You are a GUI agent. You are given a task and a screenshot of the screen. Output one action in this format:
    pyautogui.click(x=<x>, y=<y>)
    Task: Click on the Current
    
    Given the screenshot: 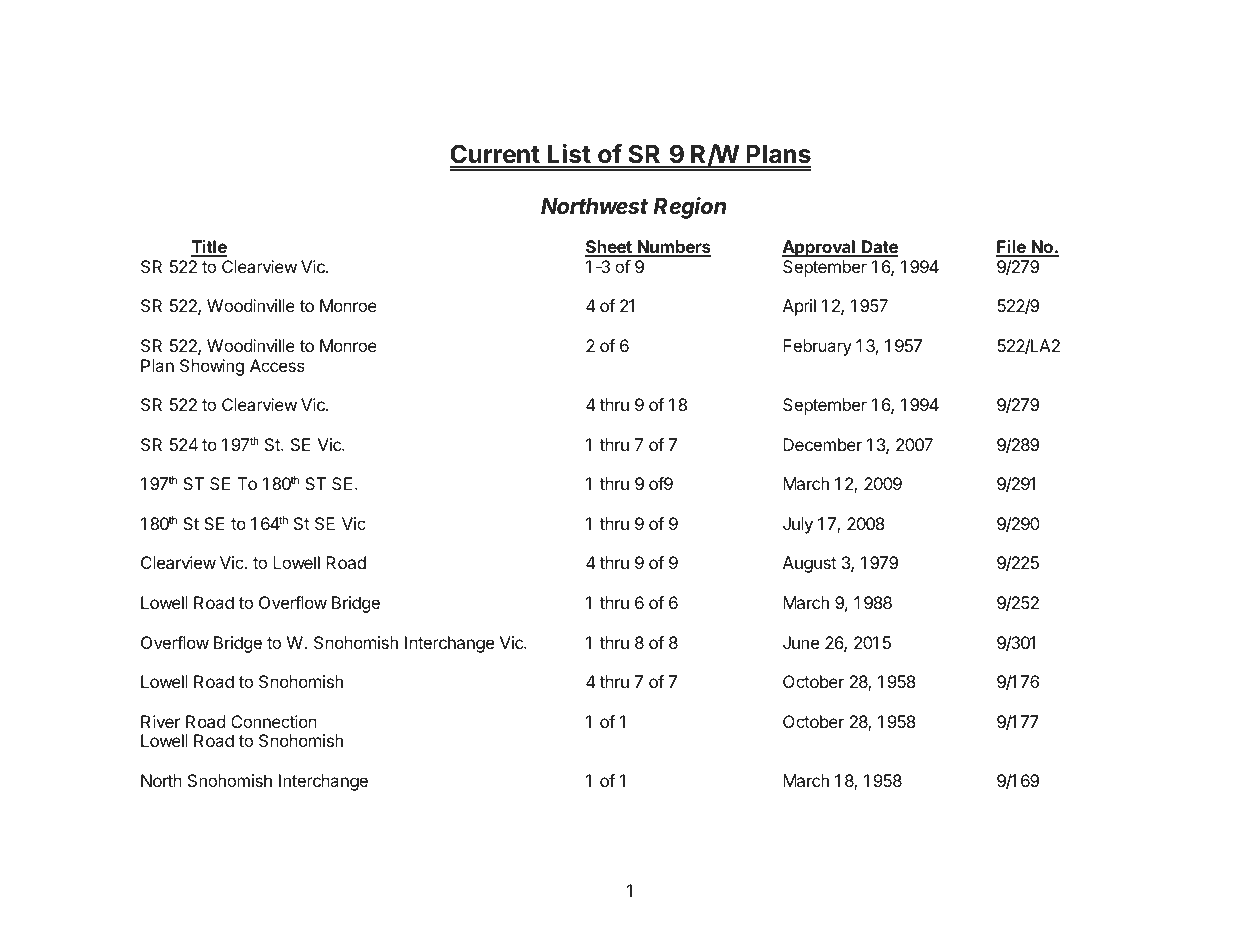 What is the action you would take?
    pyautogui.click(x=495, y=155)
